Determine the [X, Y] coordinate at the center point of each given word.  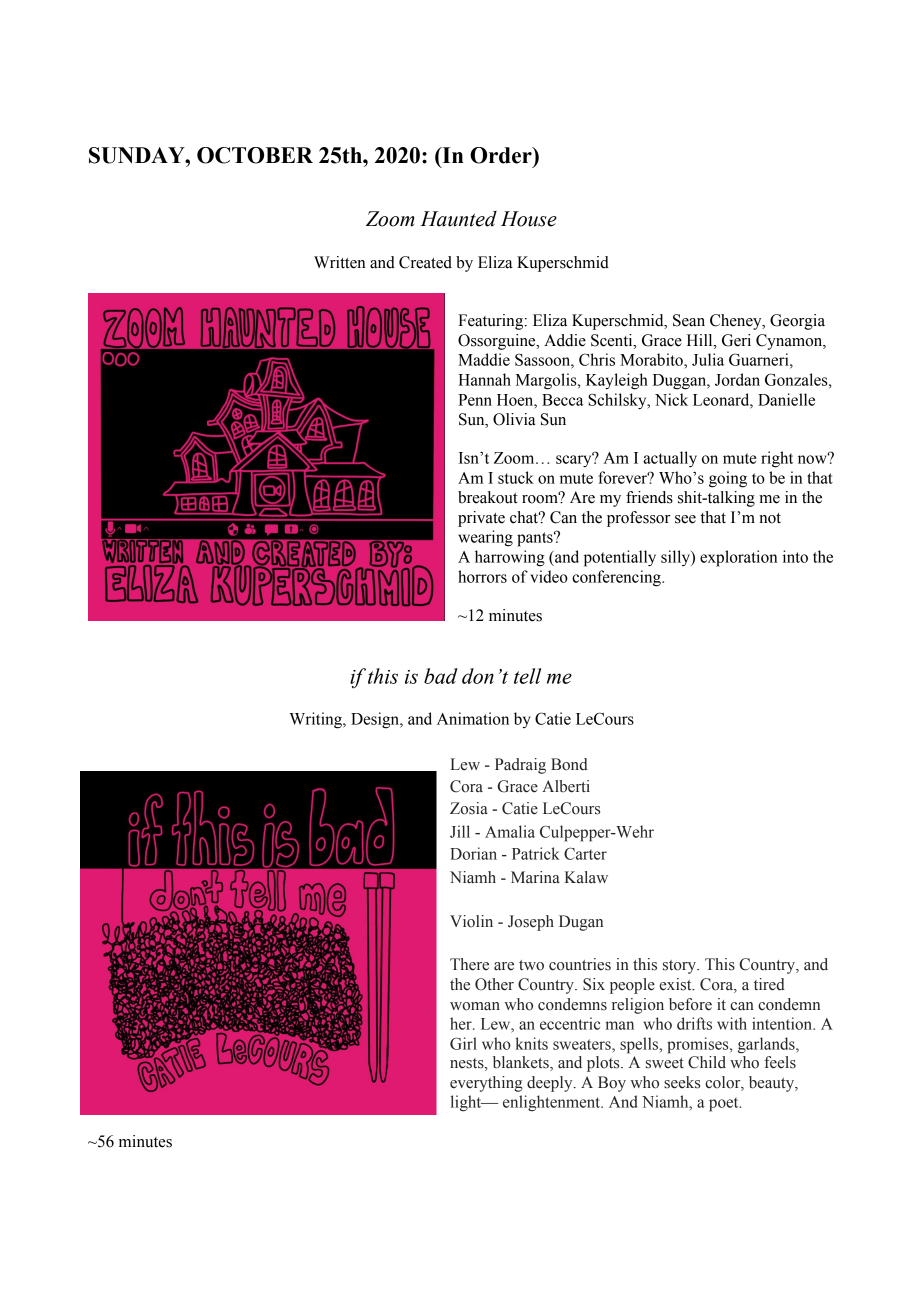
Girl [463, 1043]
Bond [569, 764]
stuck [516, 477]
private [481, 519]
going [728, 479]
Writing [316, 720]
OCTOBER [255, 155]
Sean [689, 320]
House [529, 219]
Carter [585, 853]
